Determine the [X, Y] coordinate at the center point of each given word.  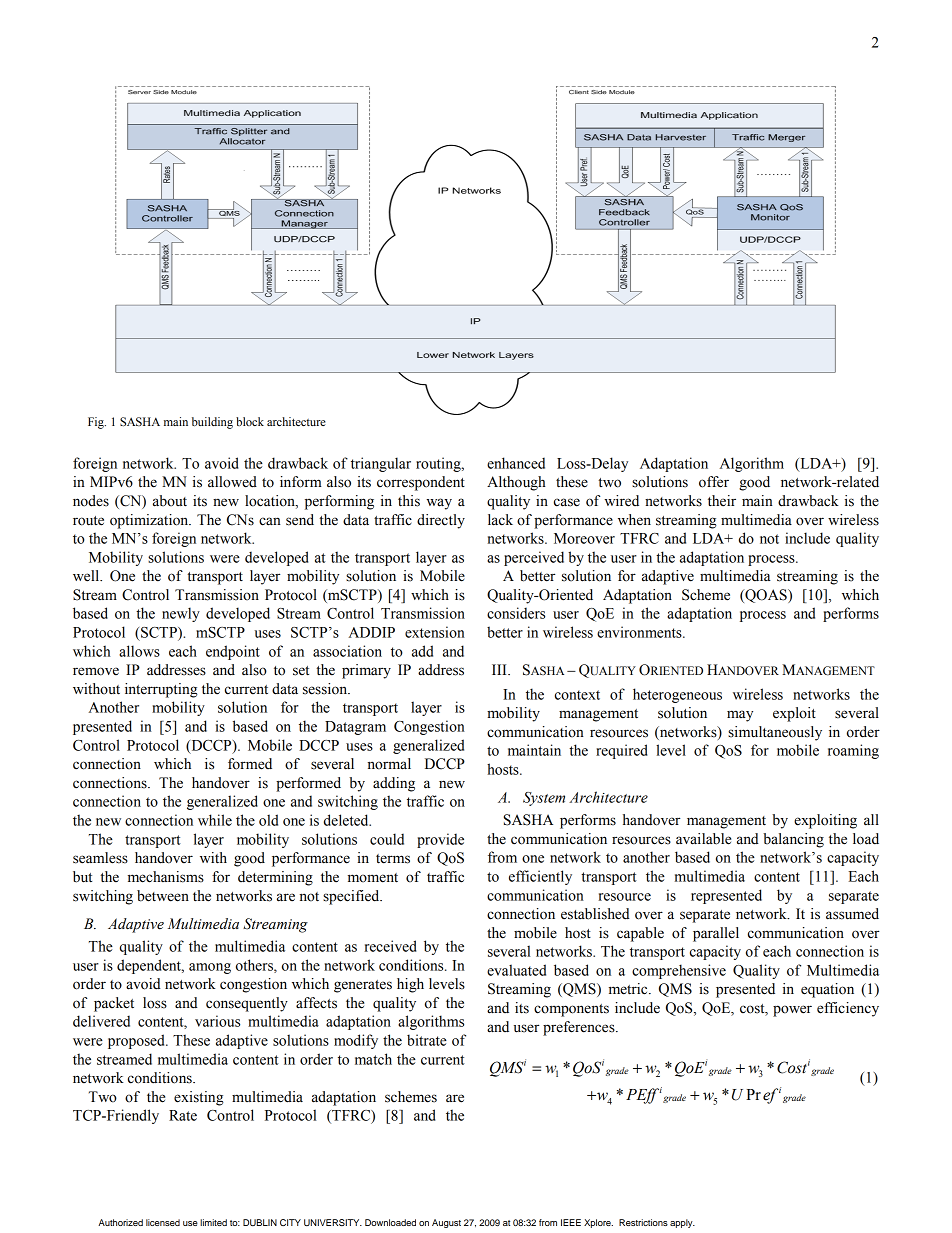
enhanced [516, 463]
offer [714, 482]
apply [682, 1223]
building [212, 423]
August [446, 1223]
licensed [163, 1222]
